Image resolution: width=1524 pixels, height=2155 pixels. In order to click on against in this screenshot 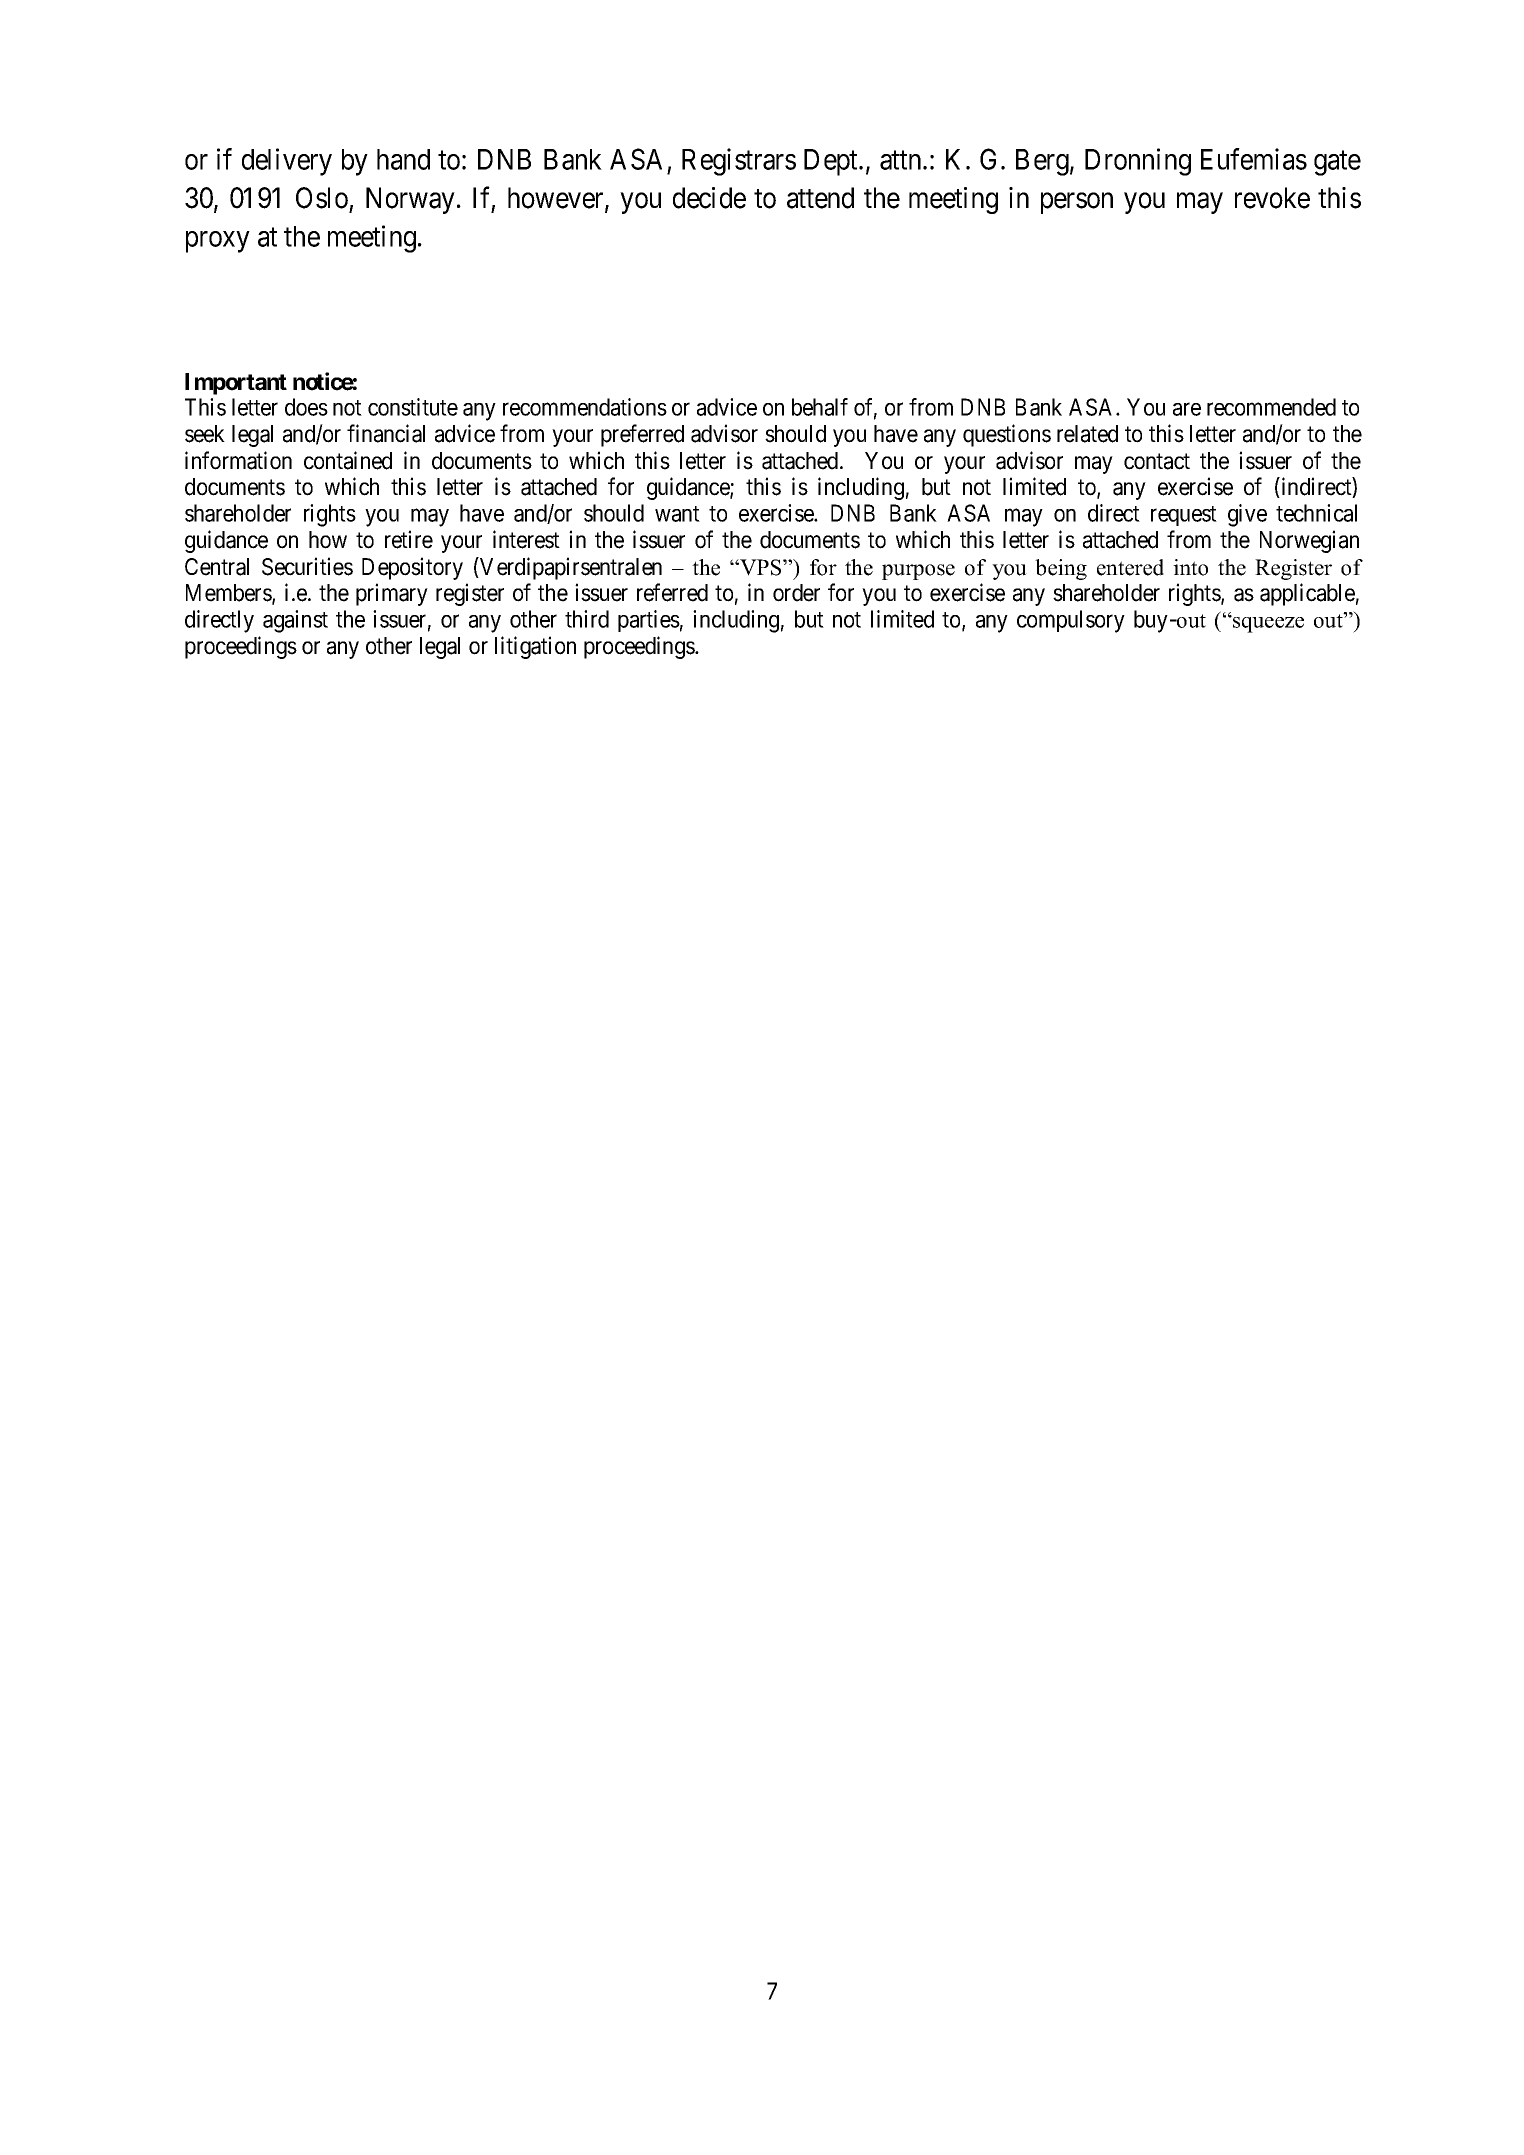, I will do `click(295, 621)`.
